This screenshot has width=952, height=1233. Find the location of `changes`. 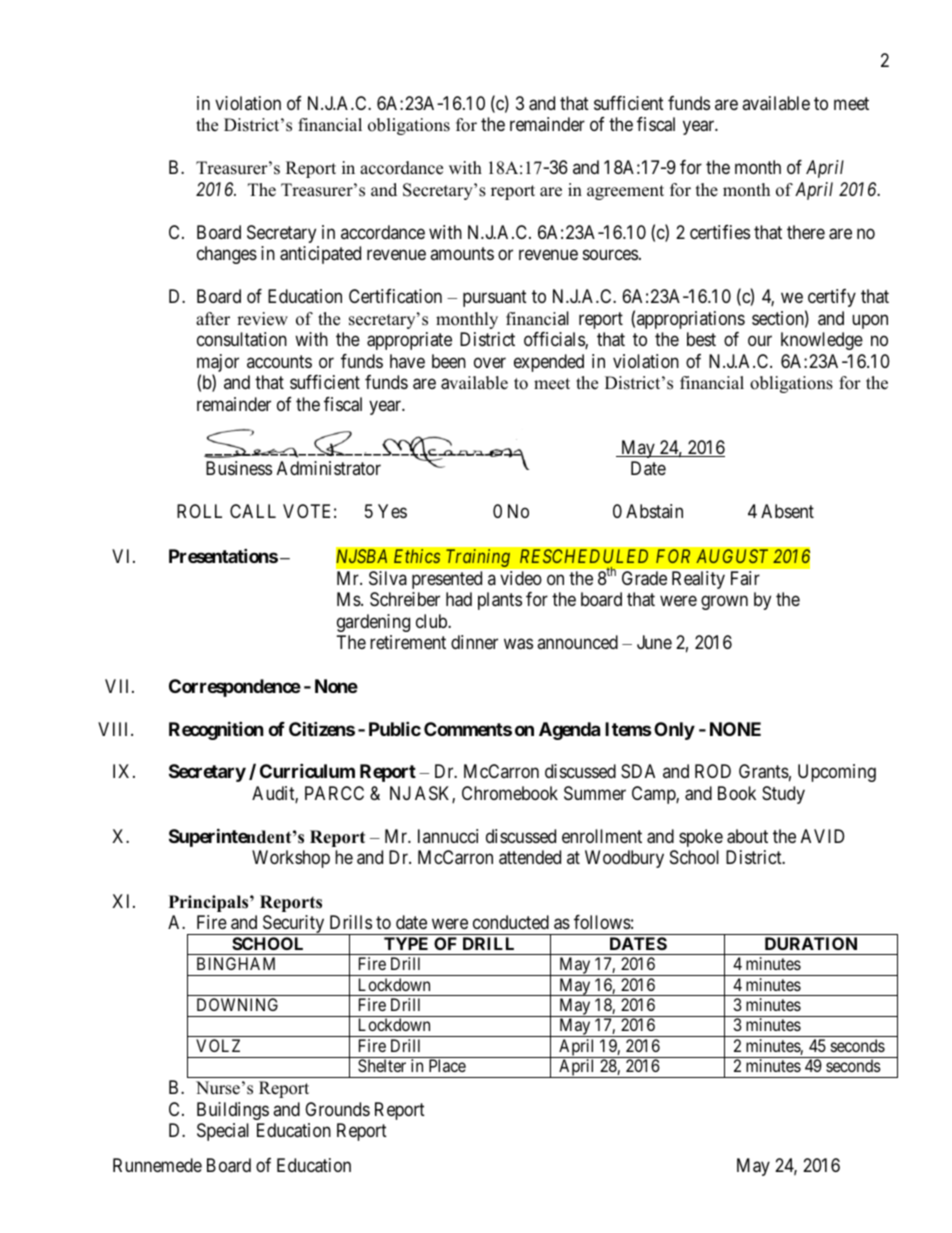

changes is located at coordinates (227, 255).
